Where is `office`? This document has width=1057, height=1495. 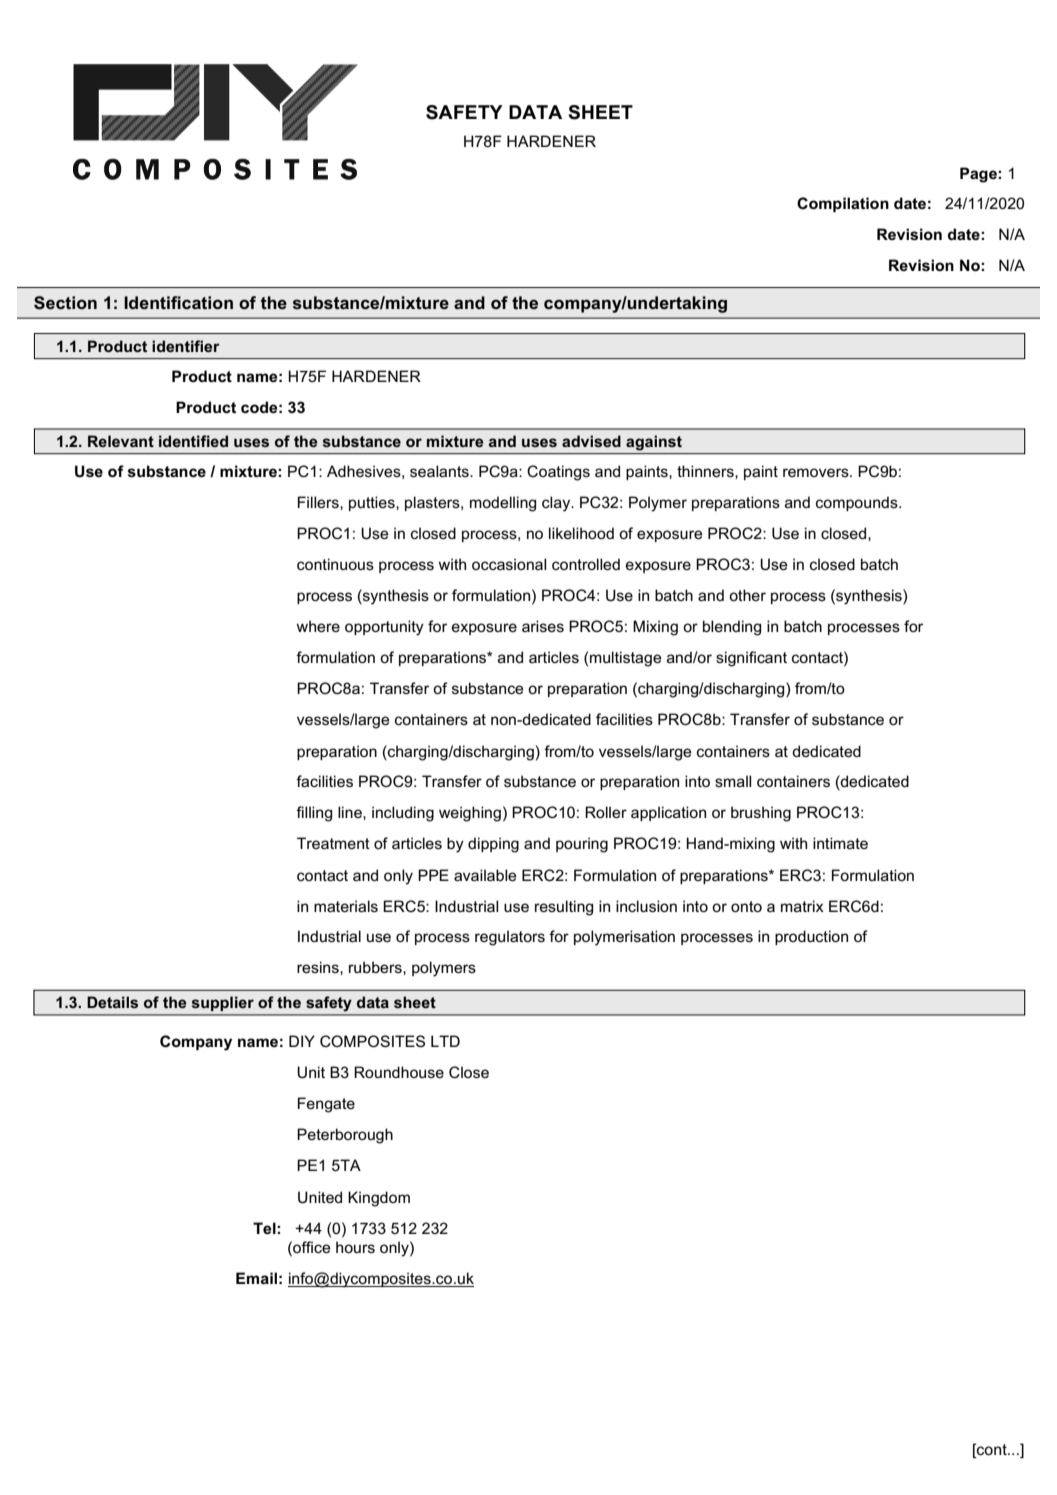
office is located at coordinates (311, 1247).
